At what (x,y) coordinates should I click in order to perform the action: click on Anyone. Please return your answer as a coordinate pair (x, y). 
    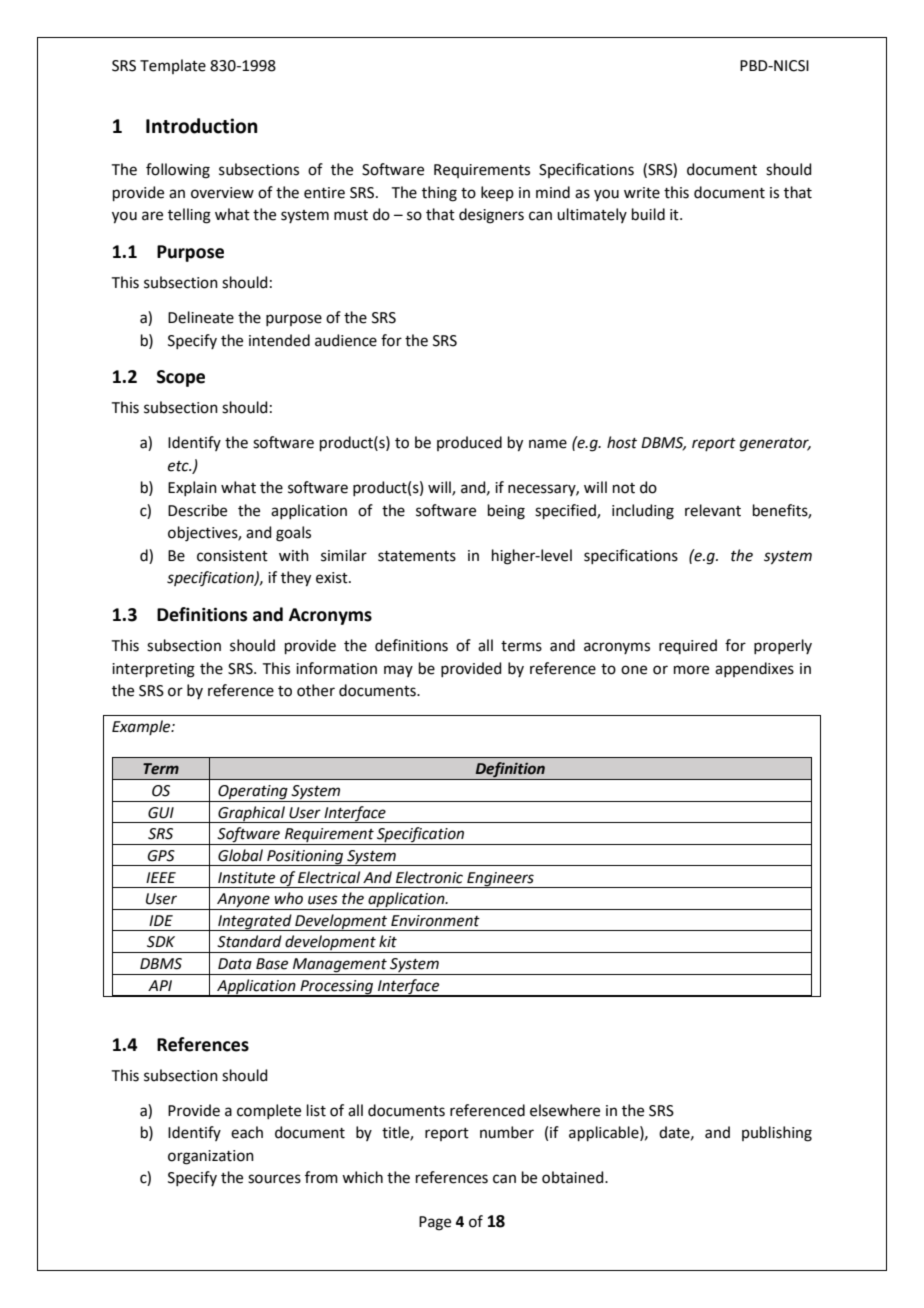
    Looking at the image, I should click on (243, 901).
